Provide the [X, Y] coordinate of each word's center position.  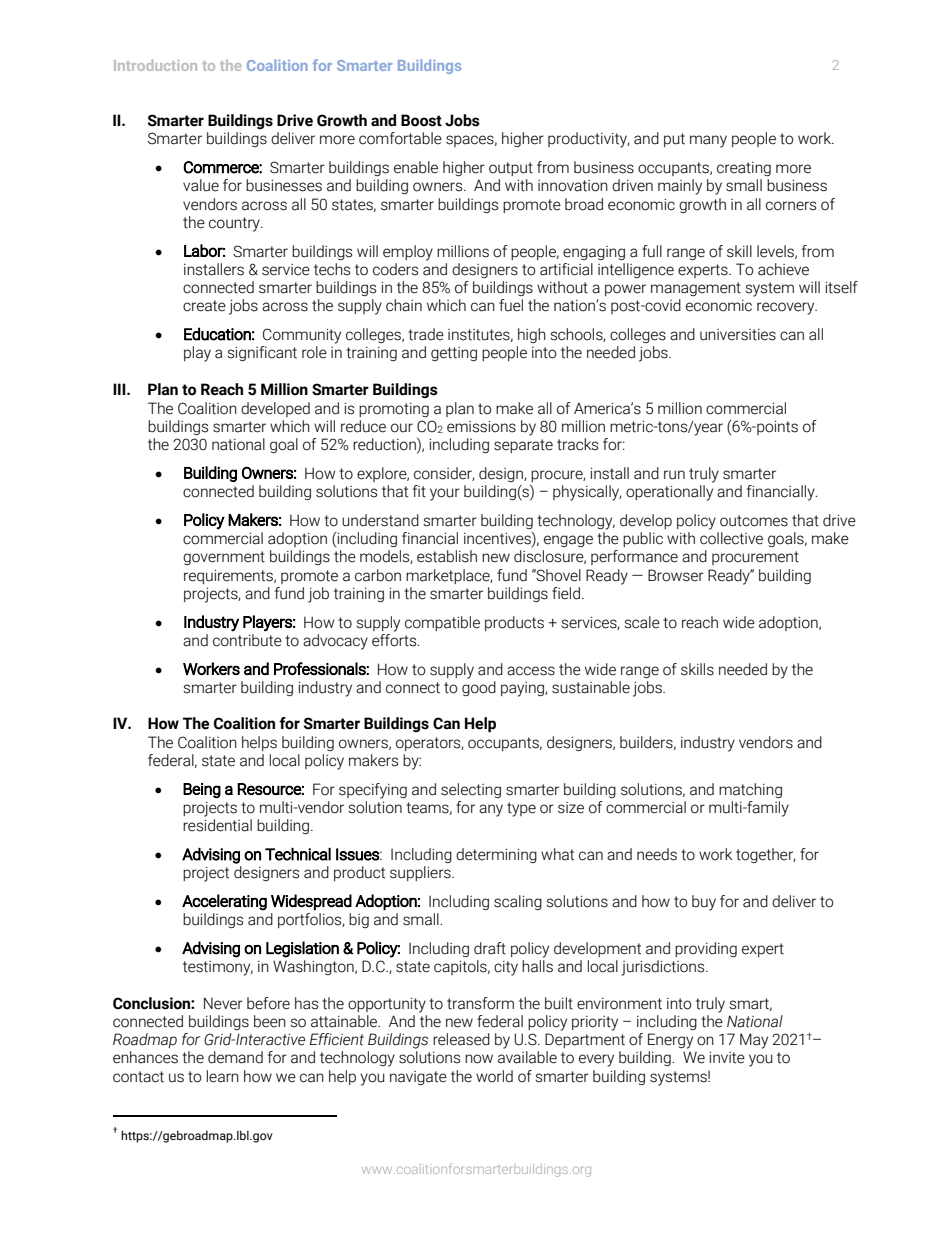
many [708, 141]
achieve [783, 269]
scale [642, 622]
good [479, 687]
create [204, 306]
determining [496, 855]
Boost [421, 120]
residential [217, 825]
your [445, 494]
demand [235, 1057]
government [224, 558]
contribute [247, 640]
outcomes [754, 521]
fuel [511, 305]
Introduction [155, 65]
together [765, 855]
